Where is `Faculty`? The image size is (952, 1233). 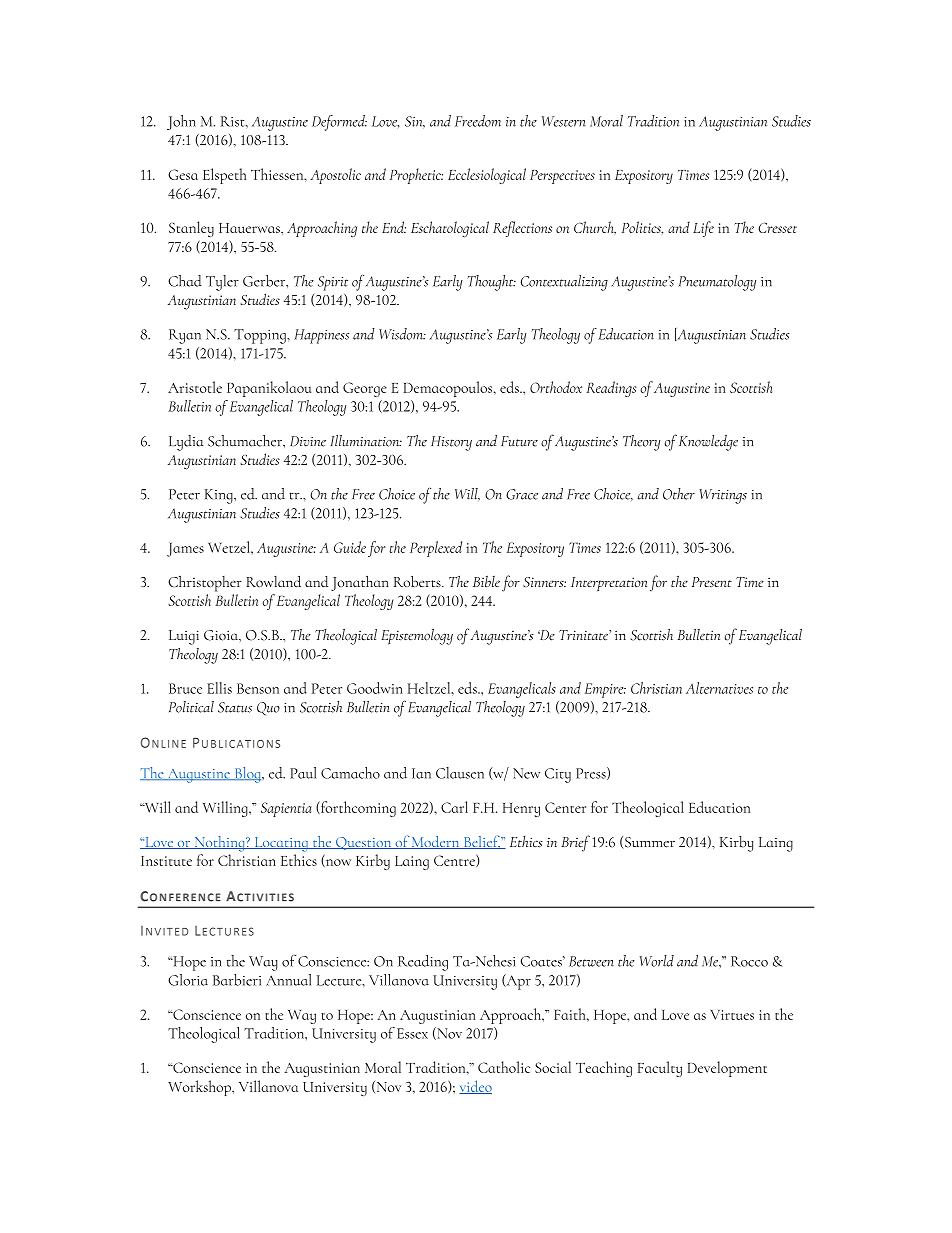 Faculty is located at coordinates (660, 1069).
